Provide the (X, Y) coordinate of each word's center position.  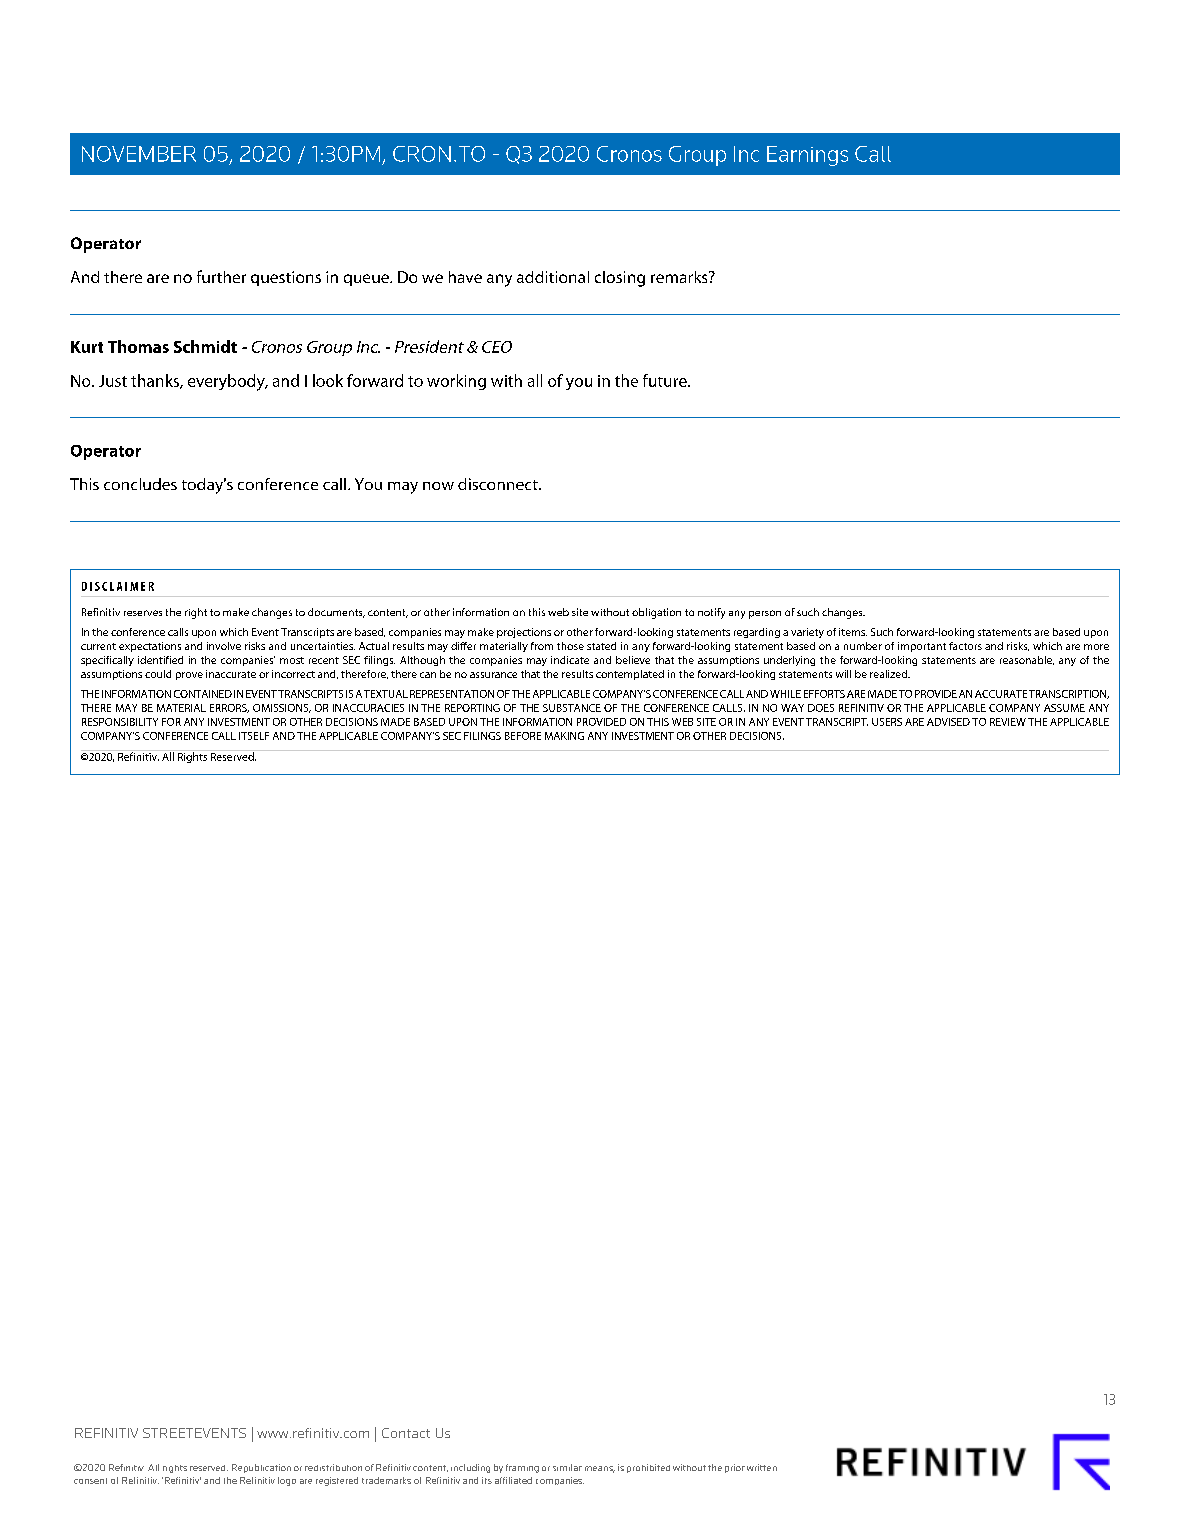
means (600, 1469)
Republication (261, 1468)
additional (553, 277)
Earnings (807, 156)
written (762, 1467)
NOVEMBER (139, 154)
